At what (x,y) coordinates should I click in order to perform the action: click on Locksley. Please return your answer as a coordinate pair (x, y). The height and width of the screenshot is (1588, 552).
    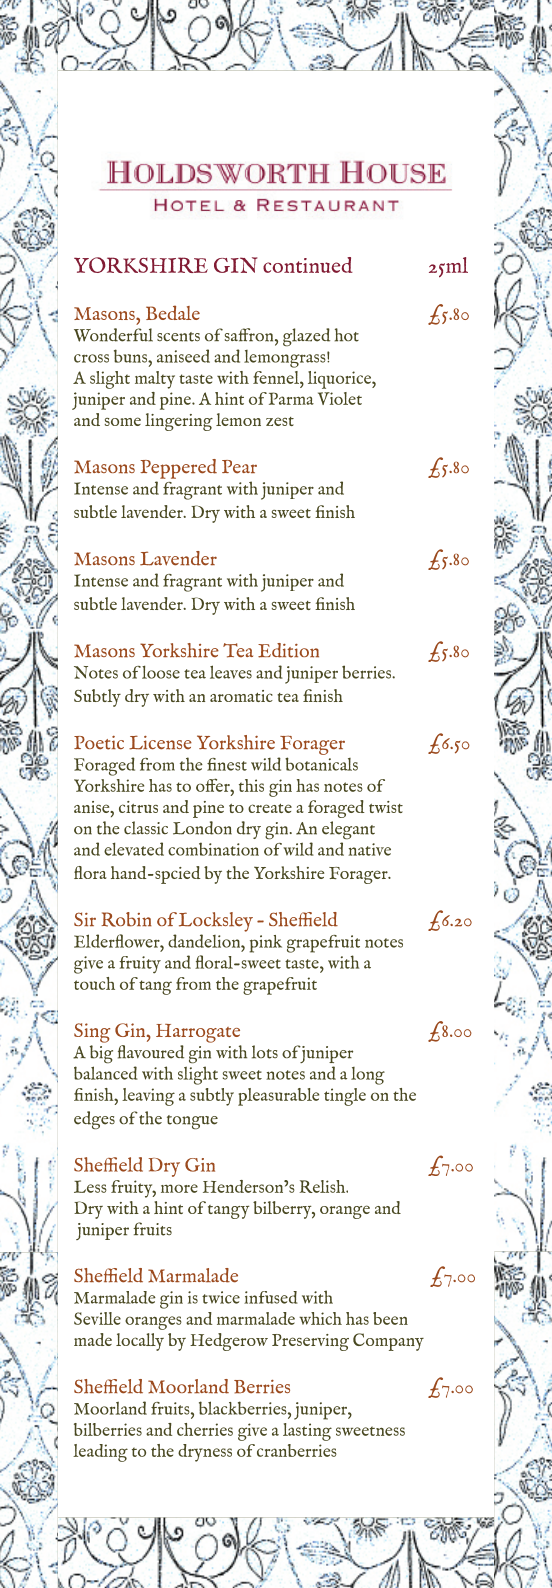
    Looking at the image, I should click on (216, 922).
